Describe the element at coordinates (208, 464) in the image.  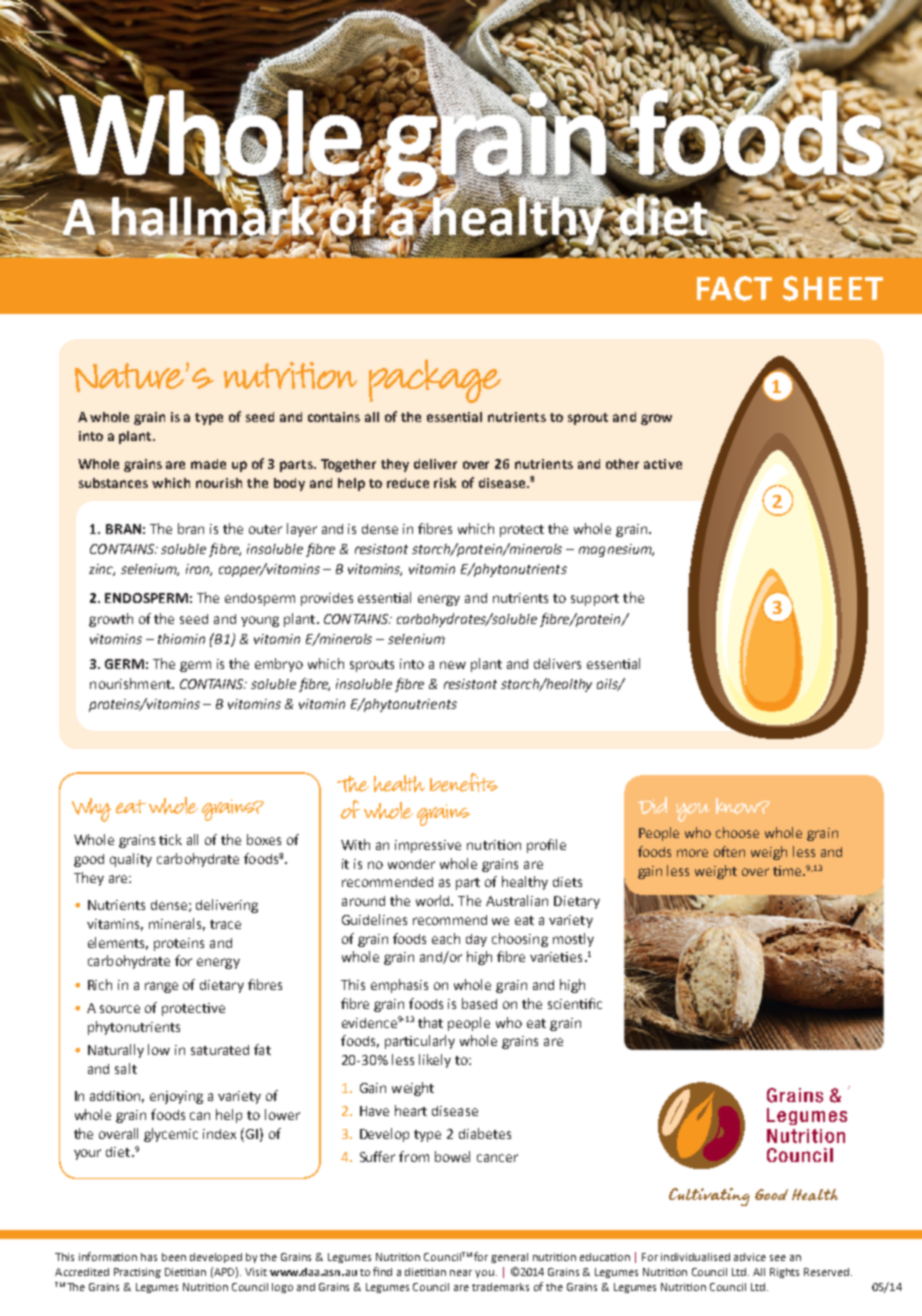
I see `made` at that location.
